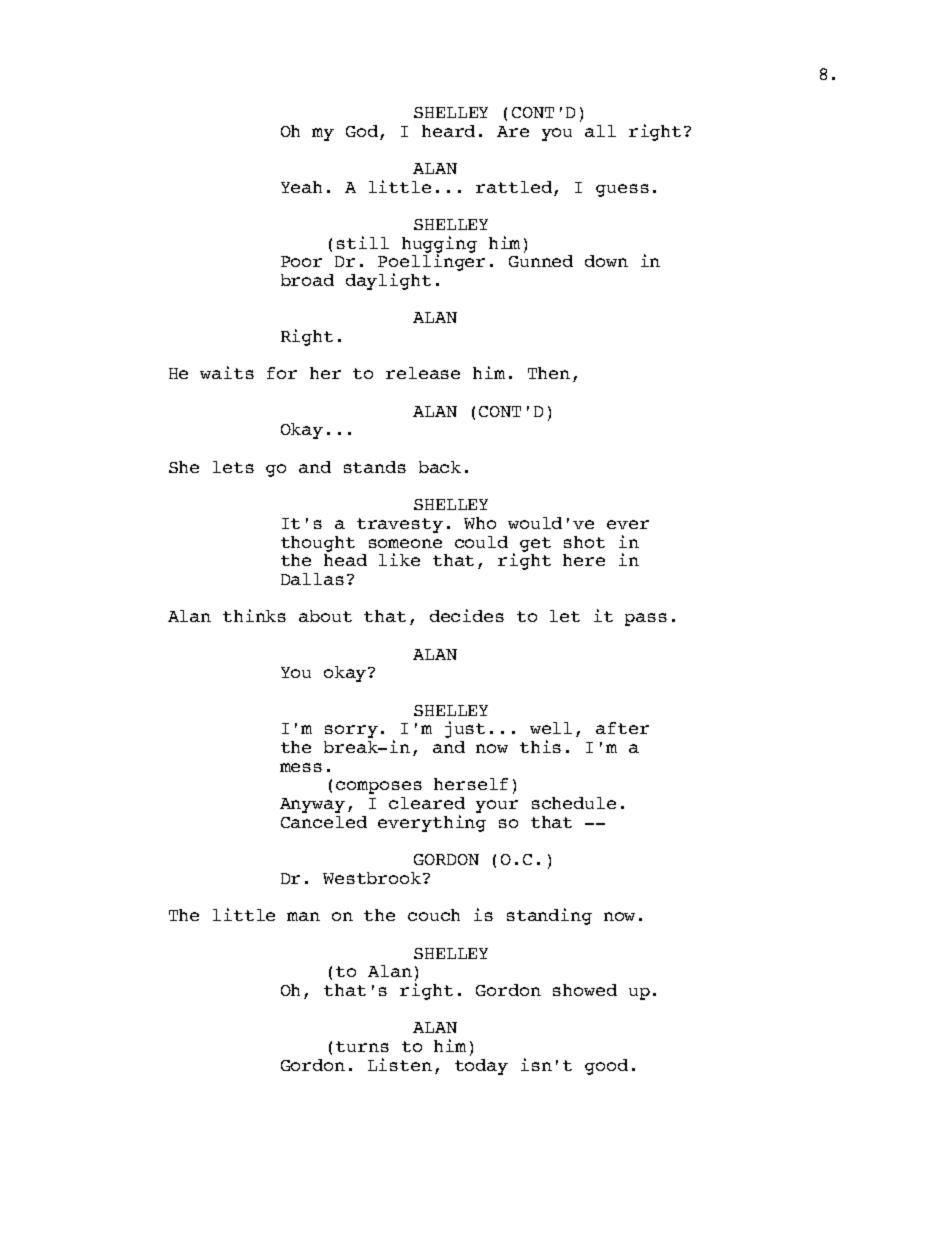 This screenshot has height=1233, width=952. I want to click on good, so click(606, 1067).
